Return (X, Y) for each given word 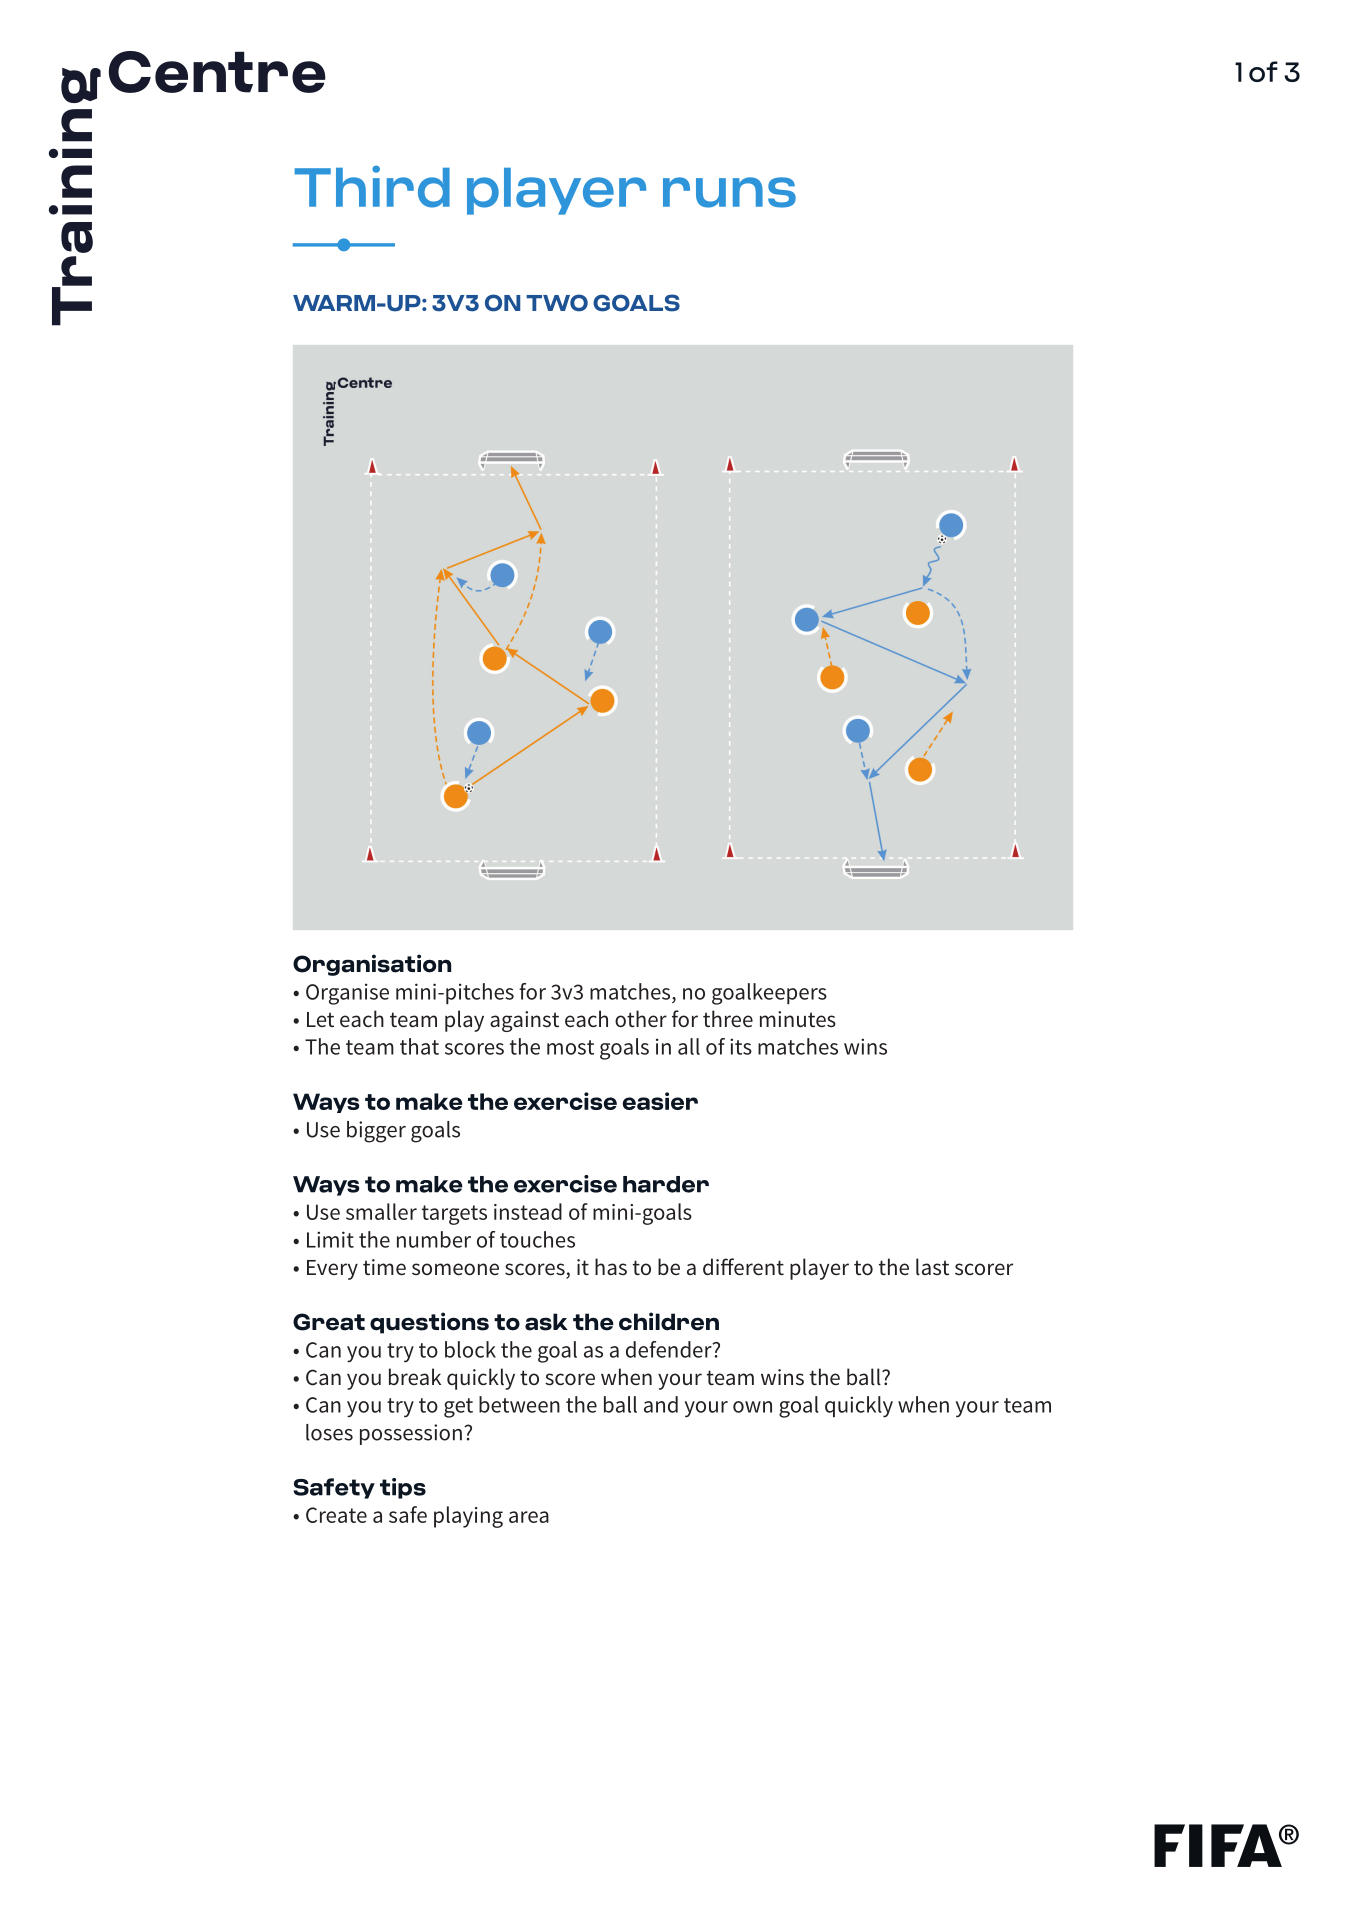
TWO (557, 303)
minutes (798, 1019)
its (741, 1046)
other (641, 1019)
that (419, 1046)
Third (372, 187)
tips (403, 1488)
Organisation (372, 965)
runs (729, 192)
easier (660, 1101)
